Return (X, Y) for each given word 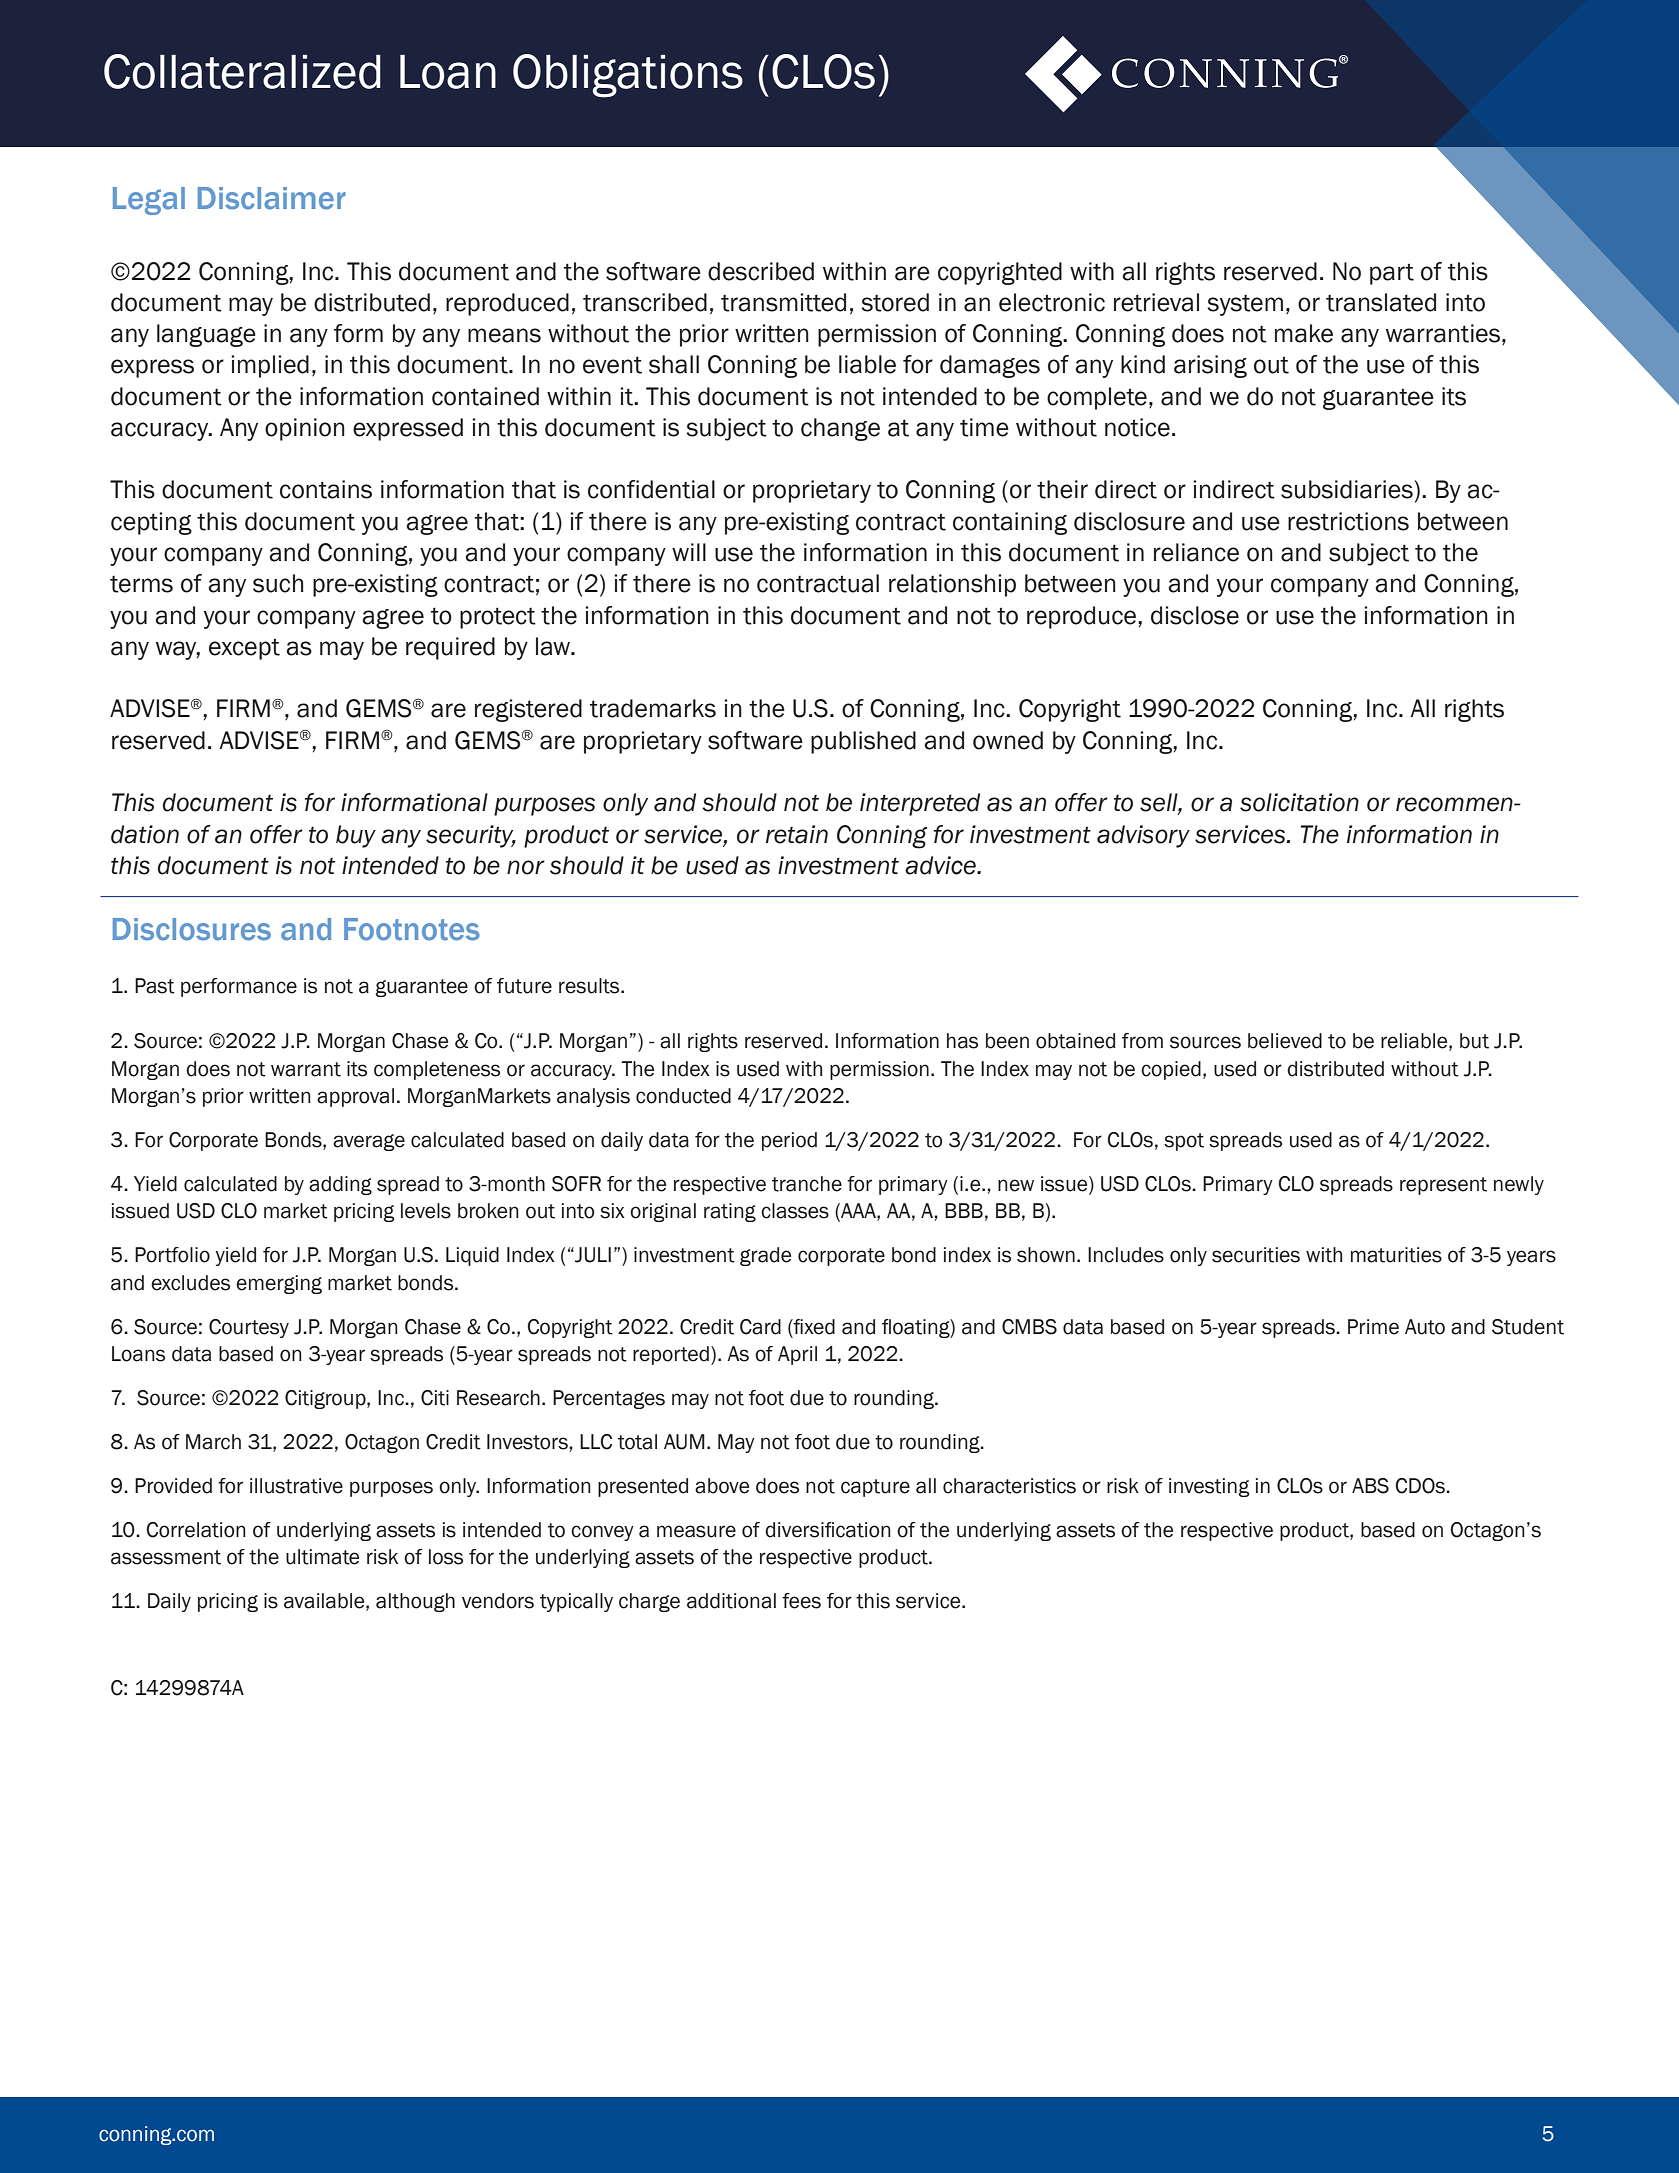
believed (1285, 1041)
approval (355, 1097)
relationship (952, 585)
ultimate (322, 1557)
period (789, 1141)
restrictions (1348, 521)
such (278, 583)
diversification (828, 1530)
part (1392, 274)
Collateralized (242, 71)
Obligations (628, 76)
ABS (1370, 1486)
